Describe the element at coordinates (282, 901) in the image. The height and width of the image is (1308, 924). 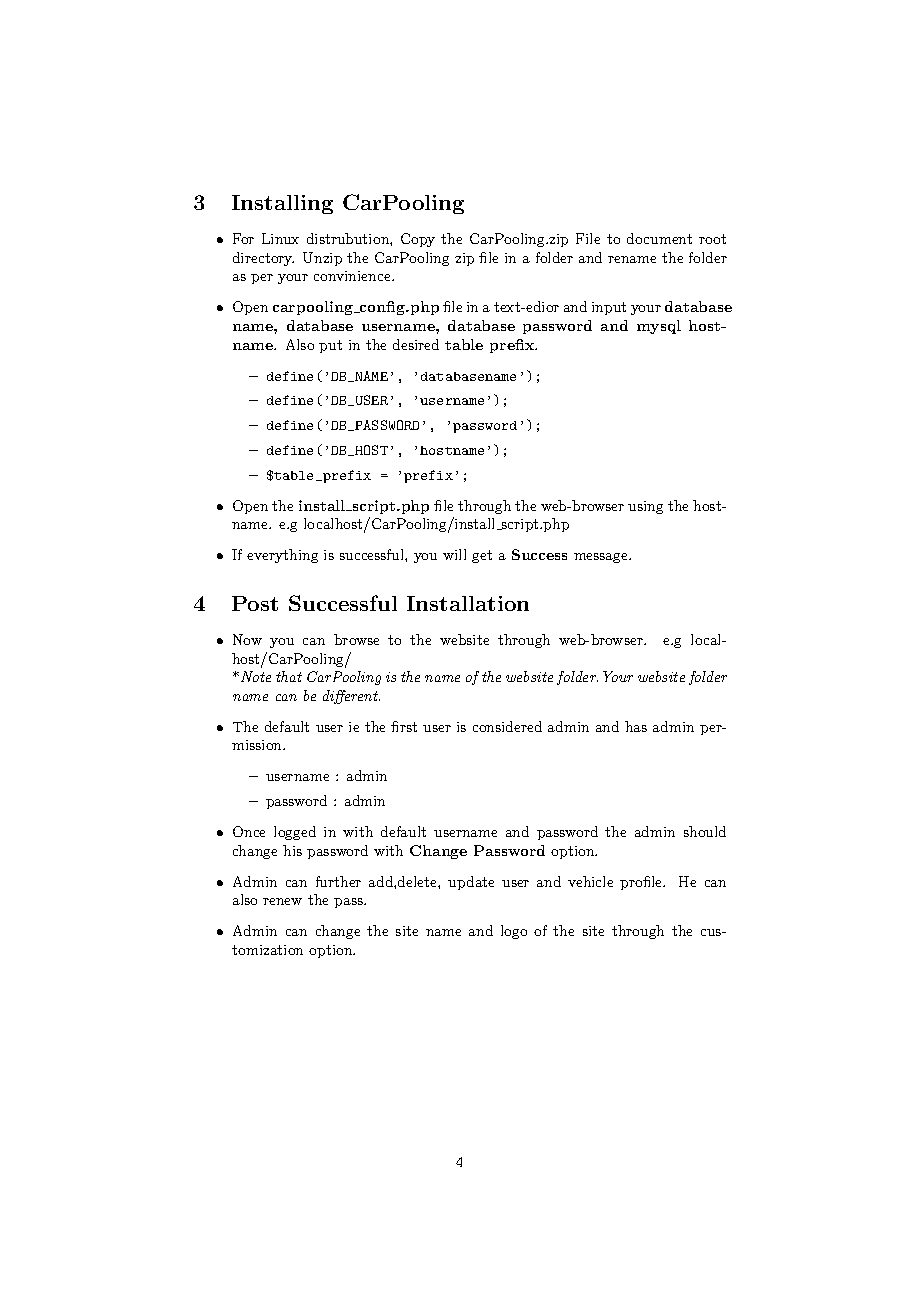
I see `renew` at that location.
